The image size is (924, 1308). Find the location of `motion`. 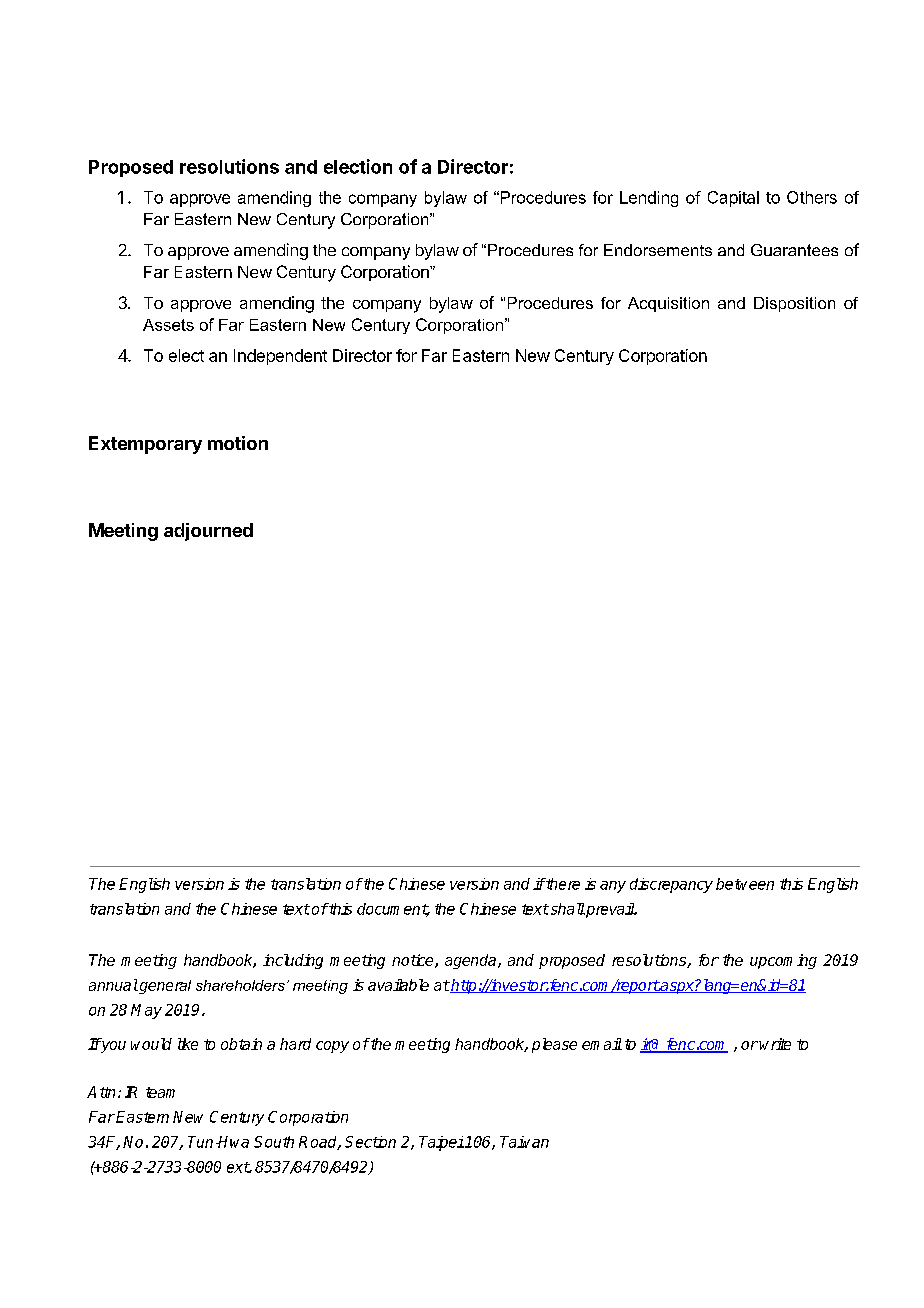

motion is located at coordinates (238, 443).
